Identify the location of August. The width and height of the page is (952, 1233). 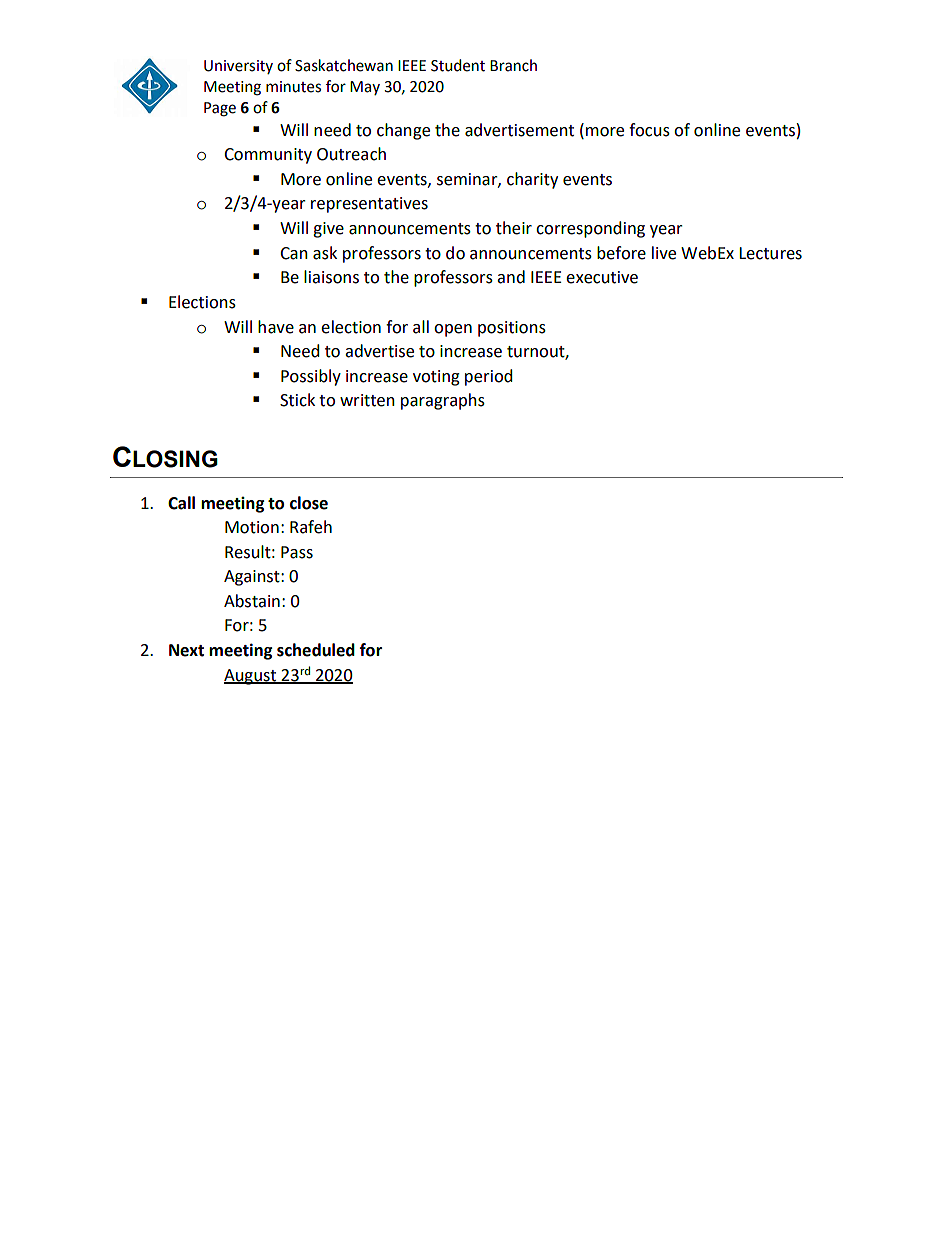
(251, 677).
